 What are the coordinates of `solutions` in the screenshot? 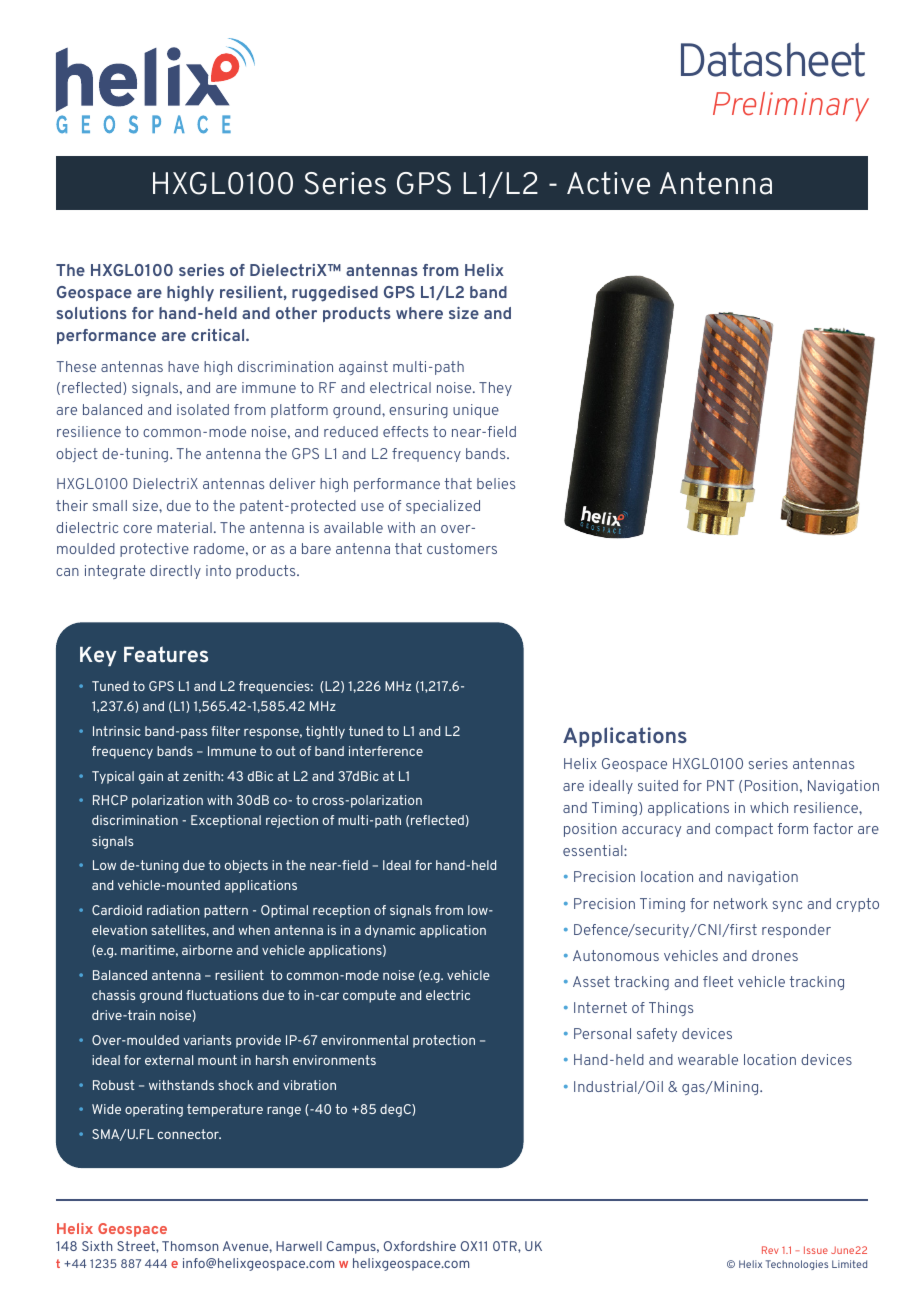 It's located at (92, 313).
